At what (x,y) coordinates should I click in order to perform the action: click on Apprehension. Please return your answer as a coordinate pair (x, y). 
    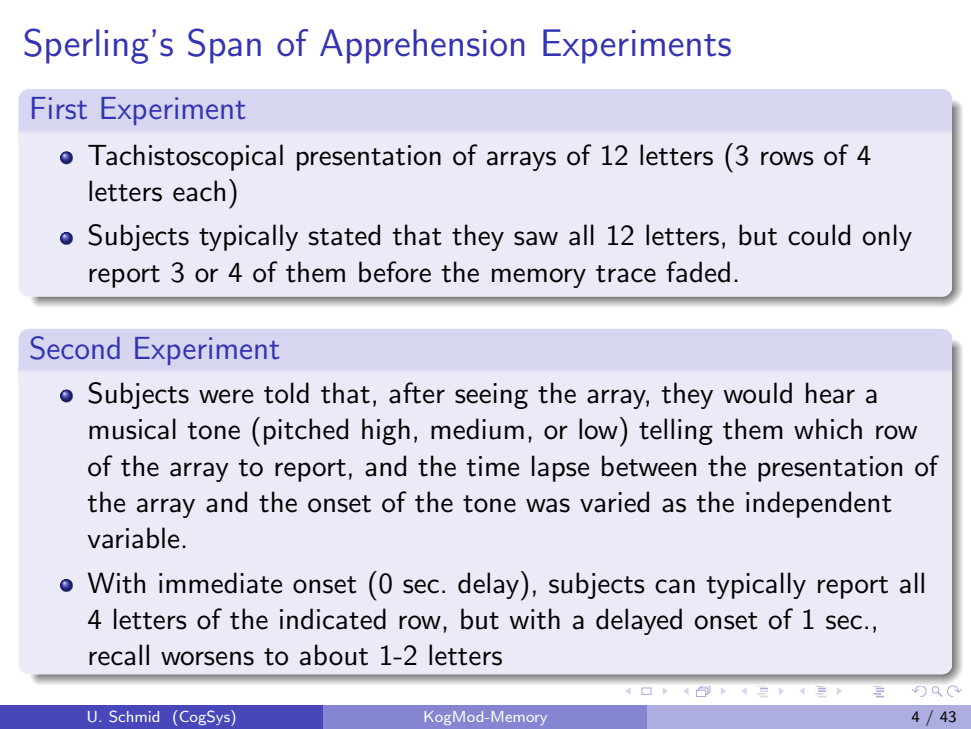
    Looking at the image, I should click on (422, 46).
